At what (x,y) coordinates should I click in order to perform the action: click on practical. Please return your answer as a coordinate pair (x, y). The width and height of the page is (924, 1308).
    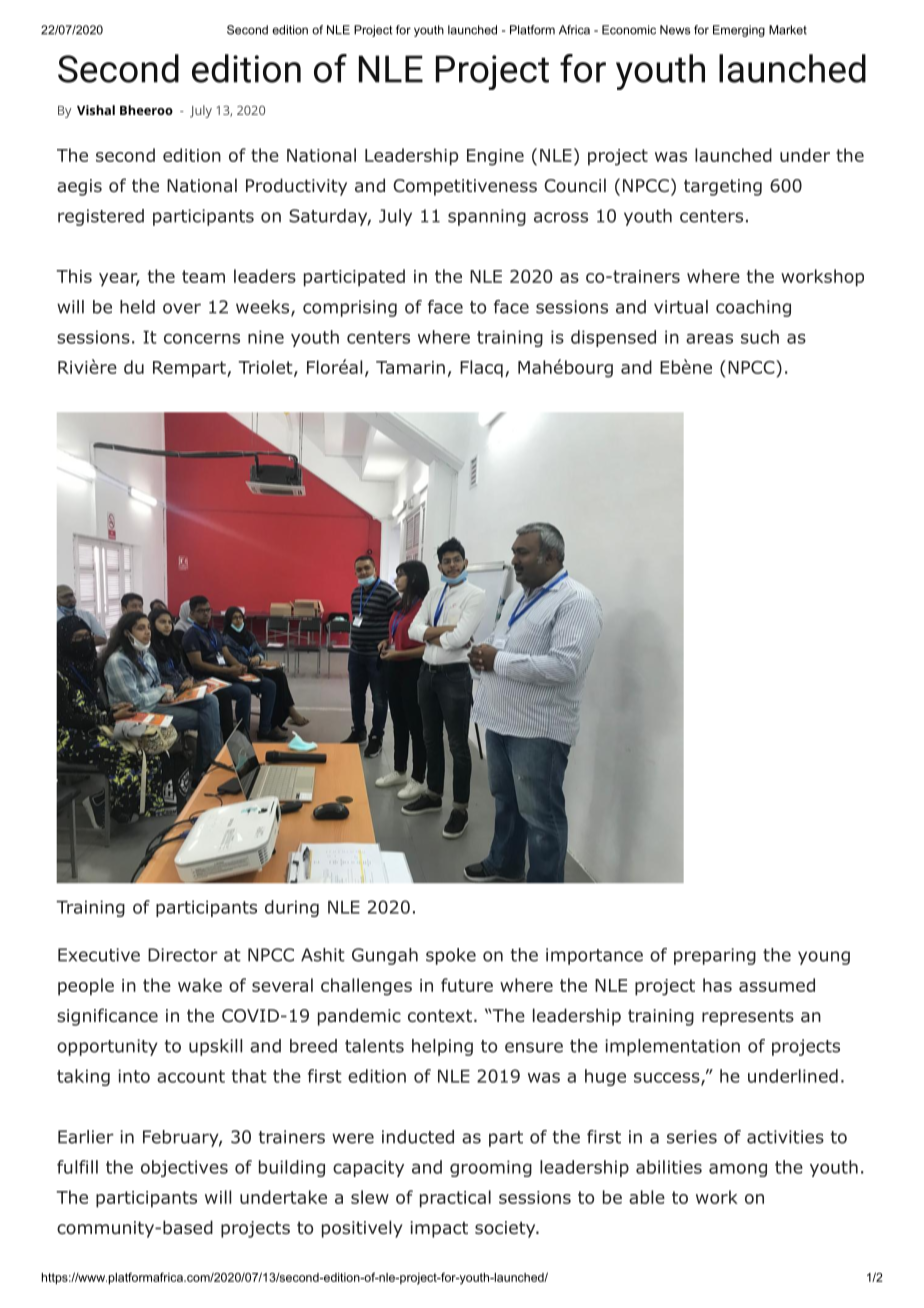
    Looking at the image, I should click on (455, 1199).
